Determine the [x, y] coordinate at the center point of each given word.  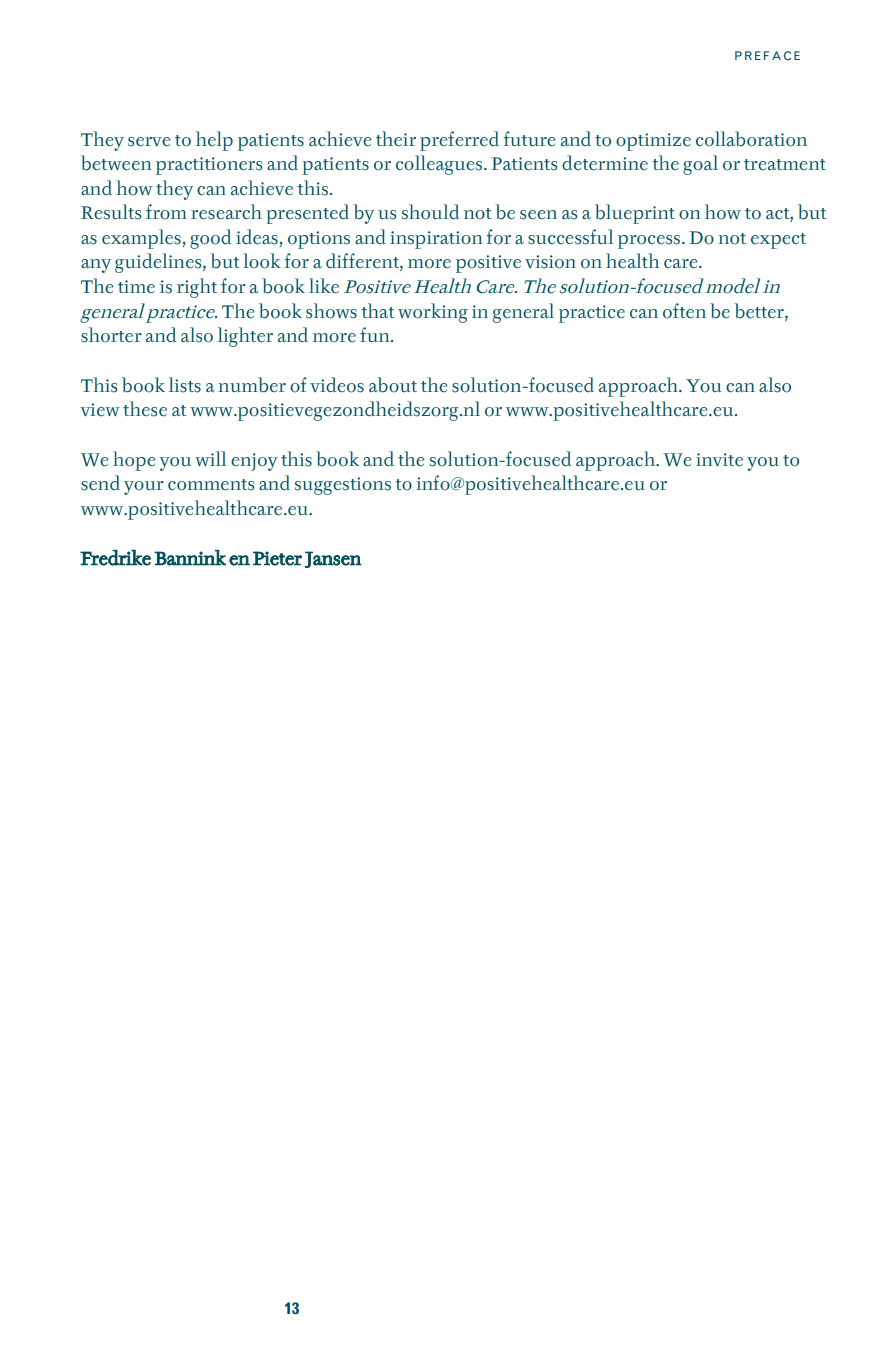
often [684, 311]
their [396, 139]
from [166, 212]
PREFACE [767, 56]
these [145, 409]
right [197, 288]
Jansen [333, 559]
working [433, 313]
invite [719, 460]
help [214, 141]
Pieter [277, 558]
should [430, 212]
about [393, 385]
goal [700, 165]
